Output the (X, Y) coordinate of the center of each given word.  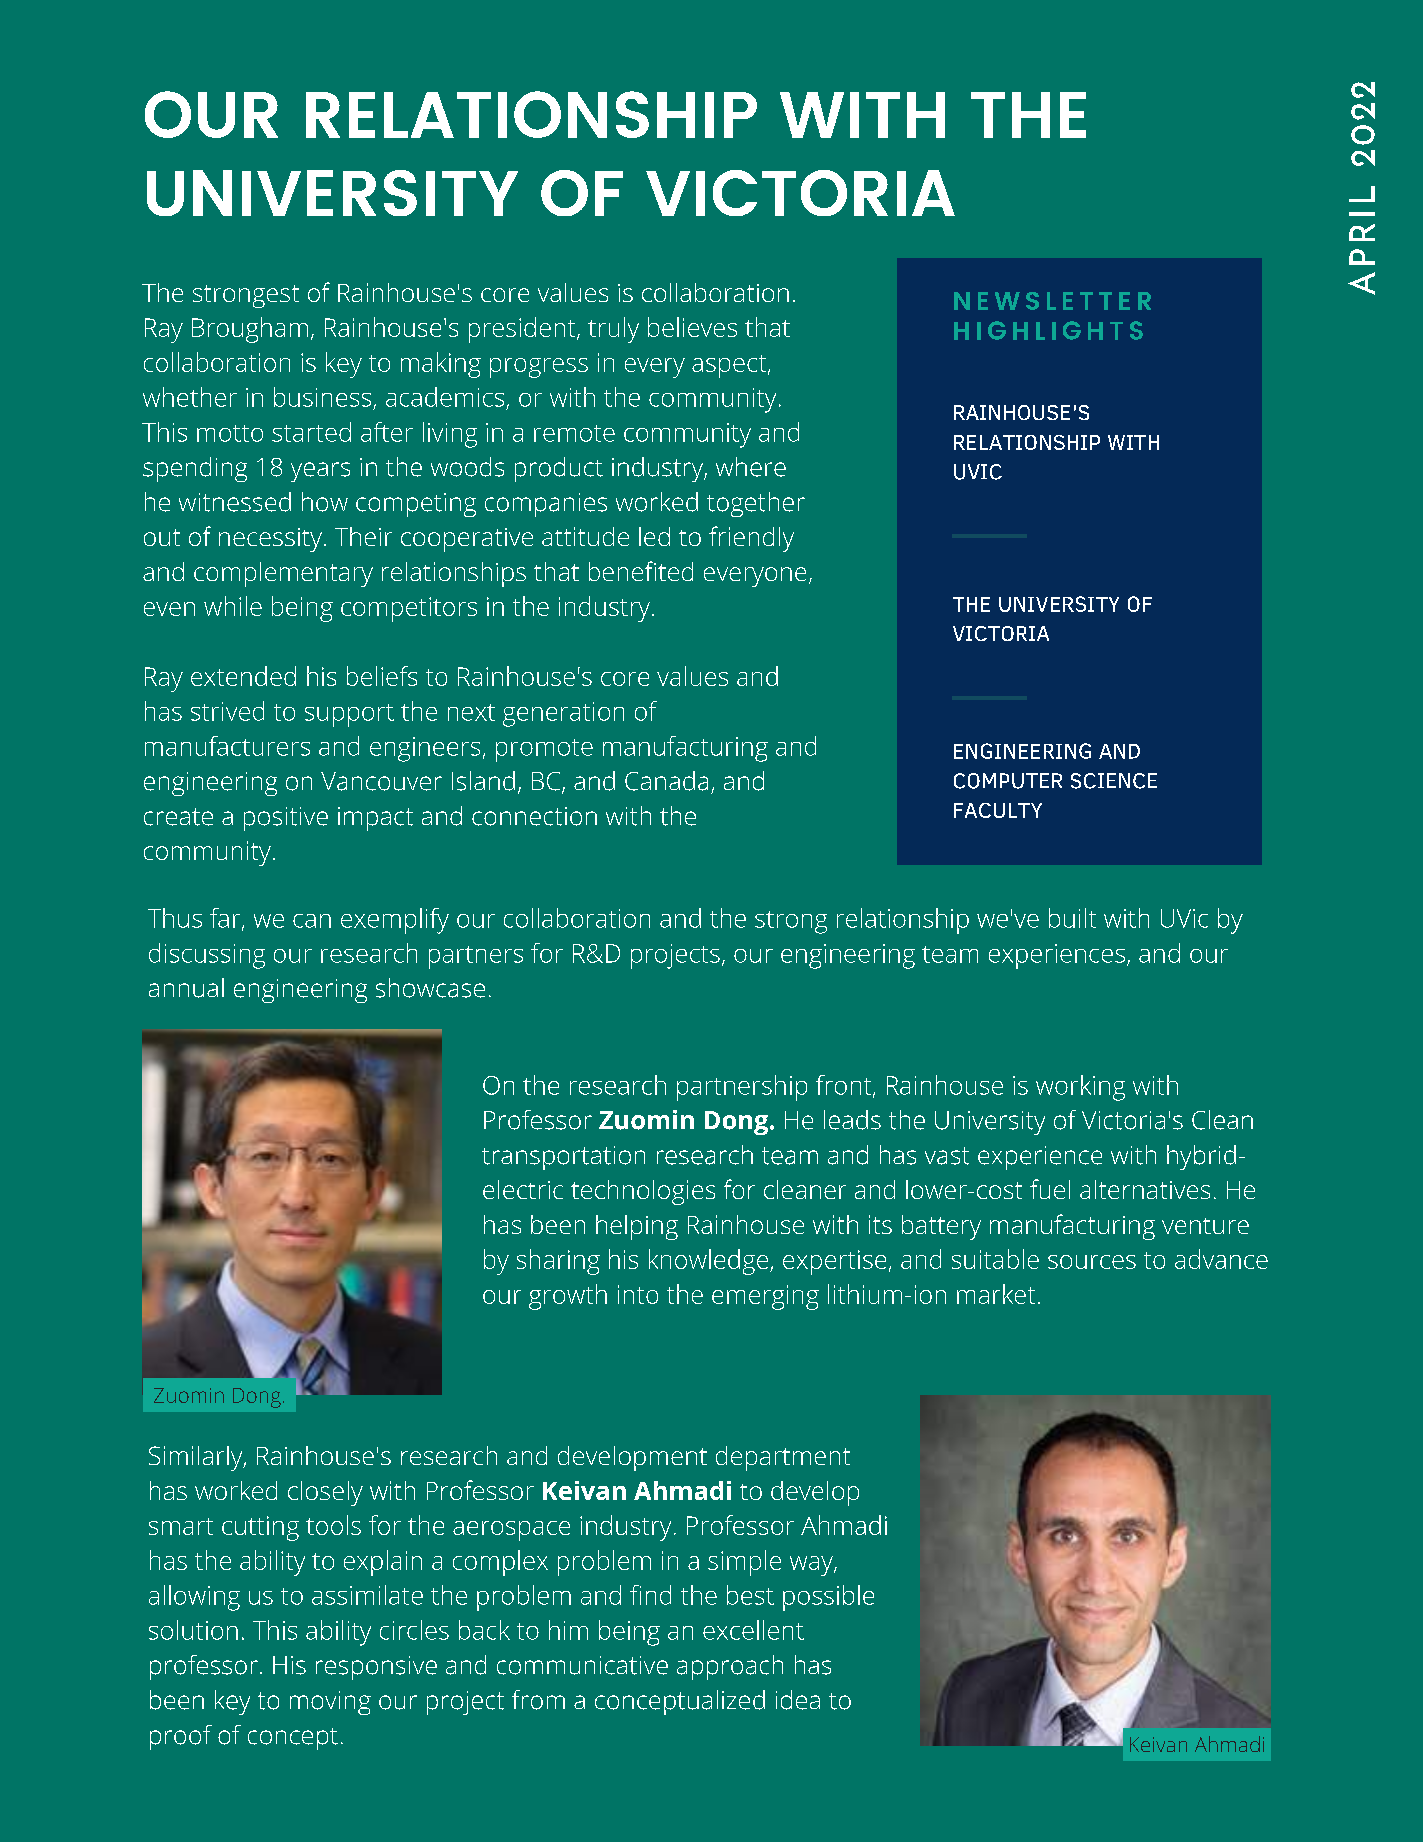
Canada (666, 781)
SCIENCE (1114, 781)
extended (243, 676)
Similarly (197, 1458)
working (1080, 1088)
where (751, 467)
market (996, 1294)
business (322, 397)
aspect (730, 366)
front (845, 1086)
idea (798, 1700)
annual (186, 988)
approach (730, 1667)
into (638, 1294)
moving (330, 1703)
